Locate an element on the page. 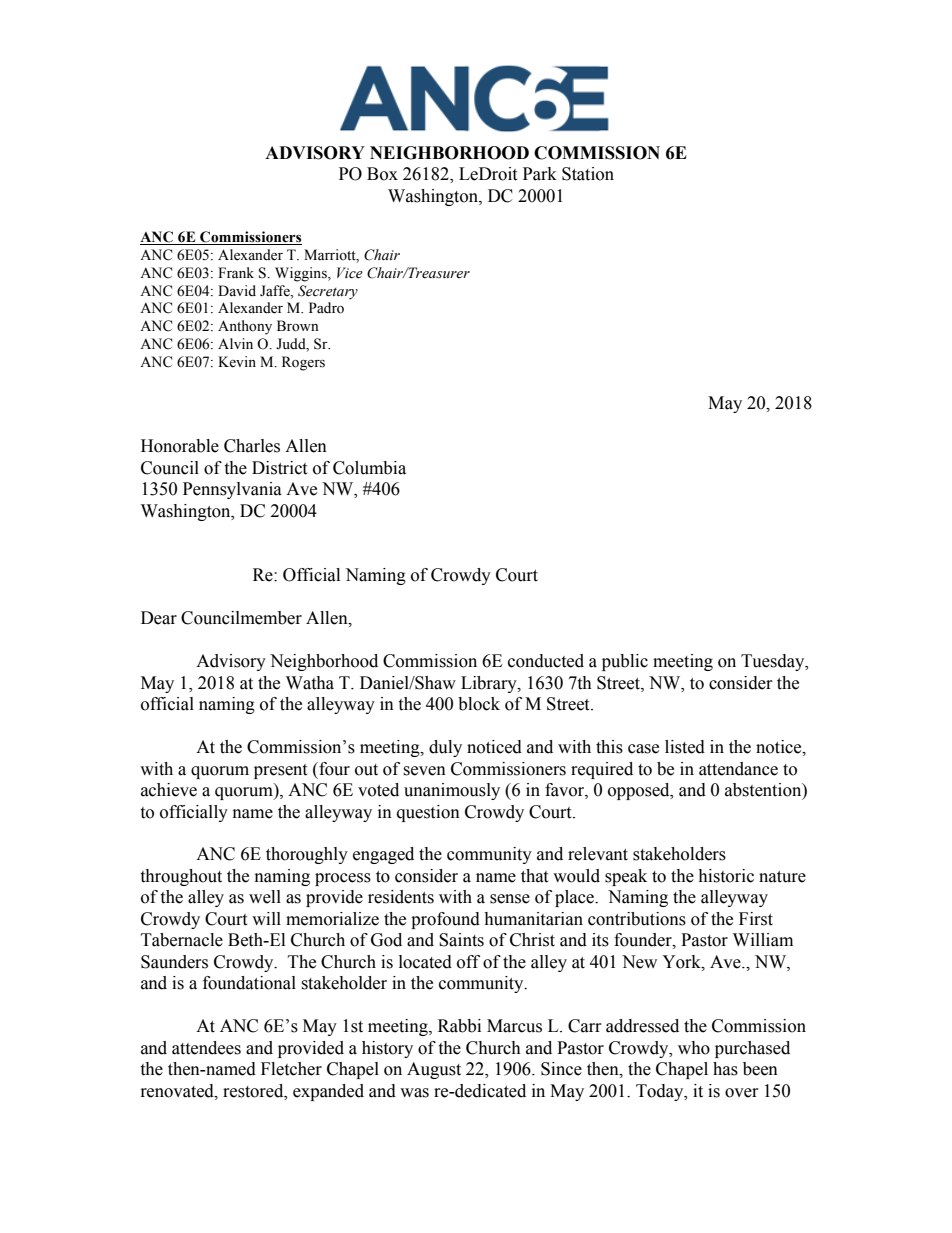 This document has width=952, height=1233. historic is located at coordinates (726, 876).
